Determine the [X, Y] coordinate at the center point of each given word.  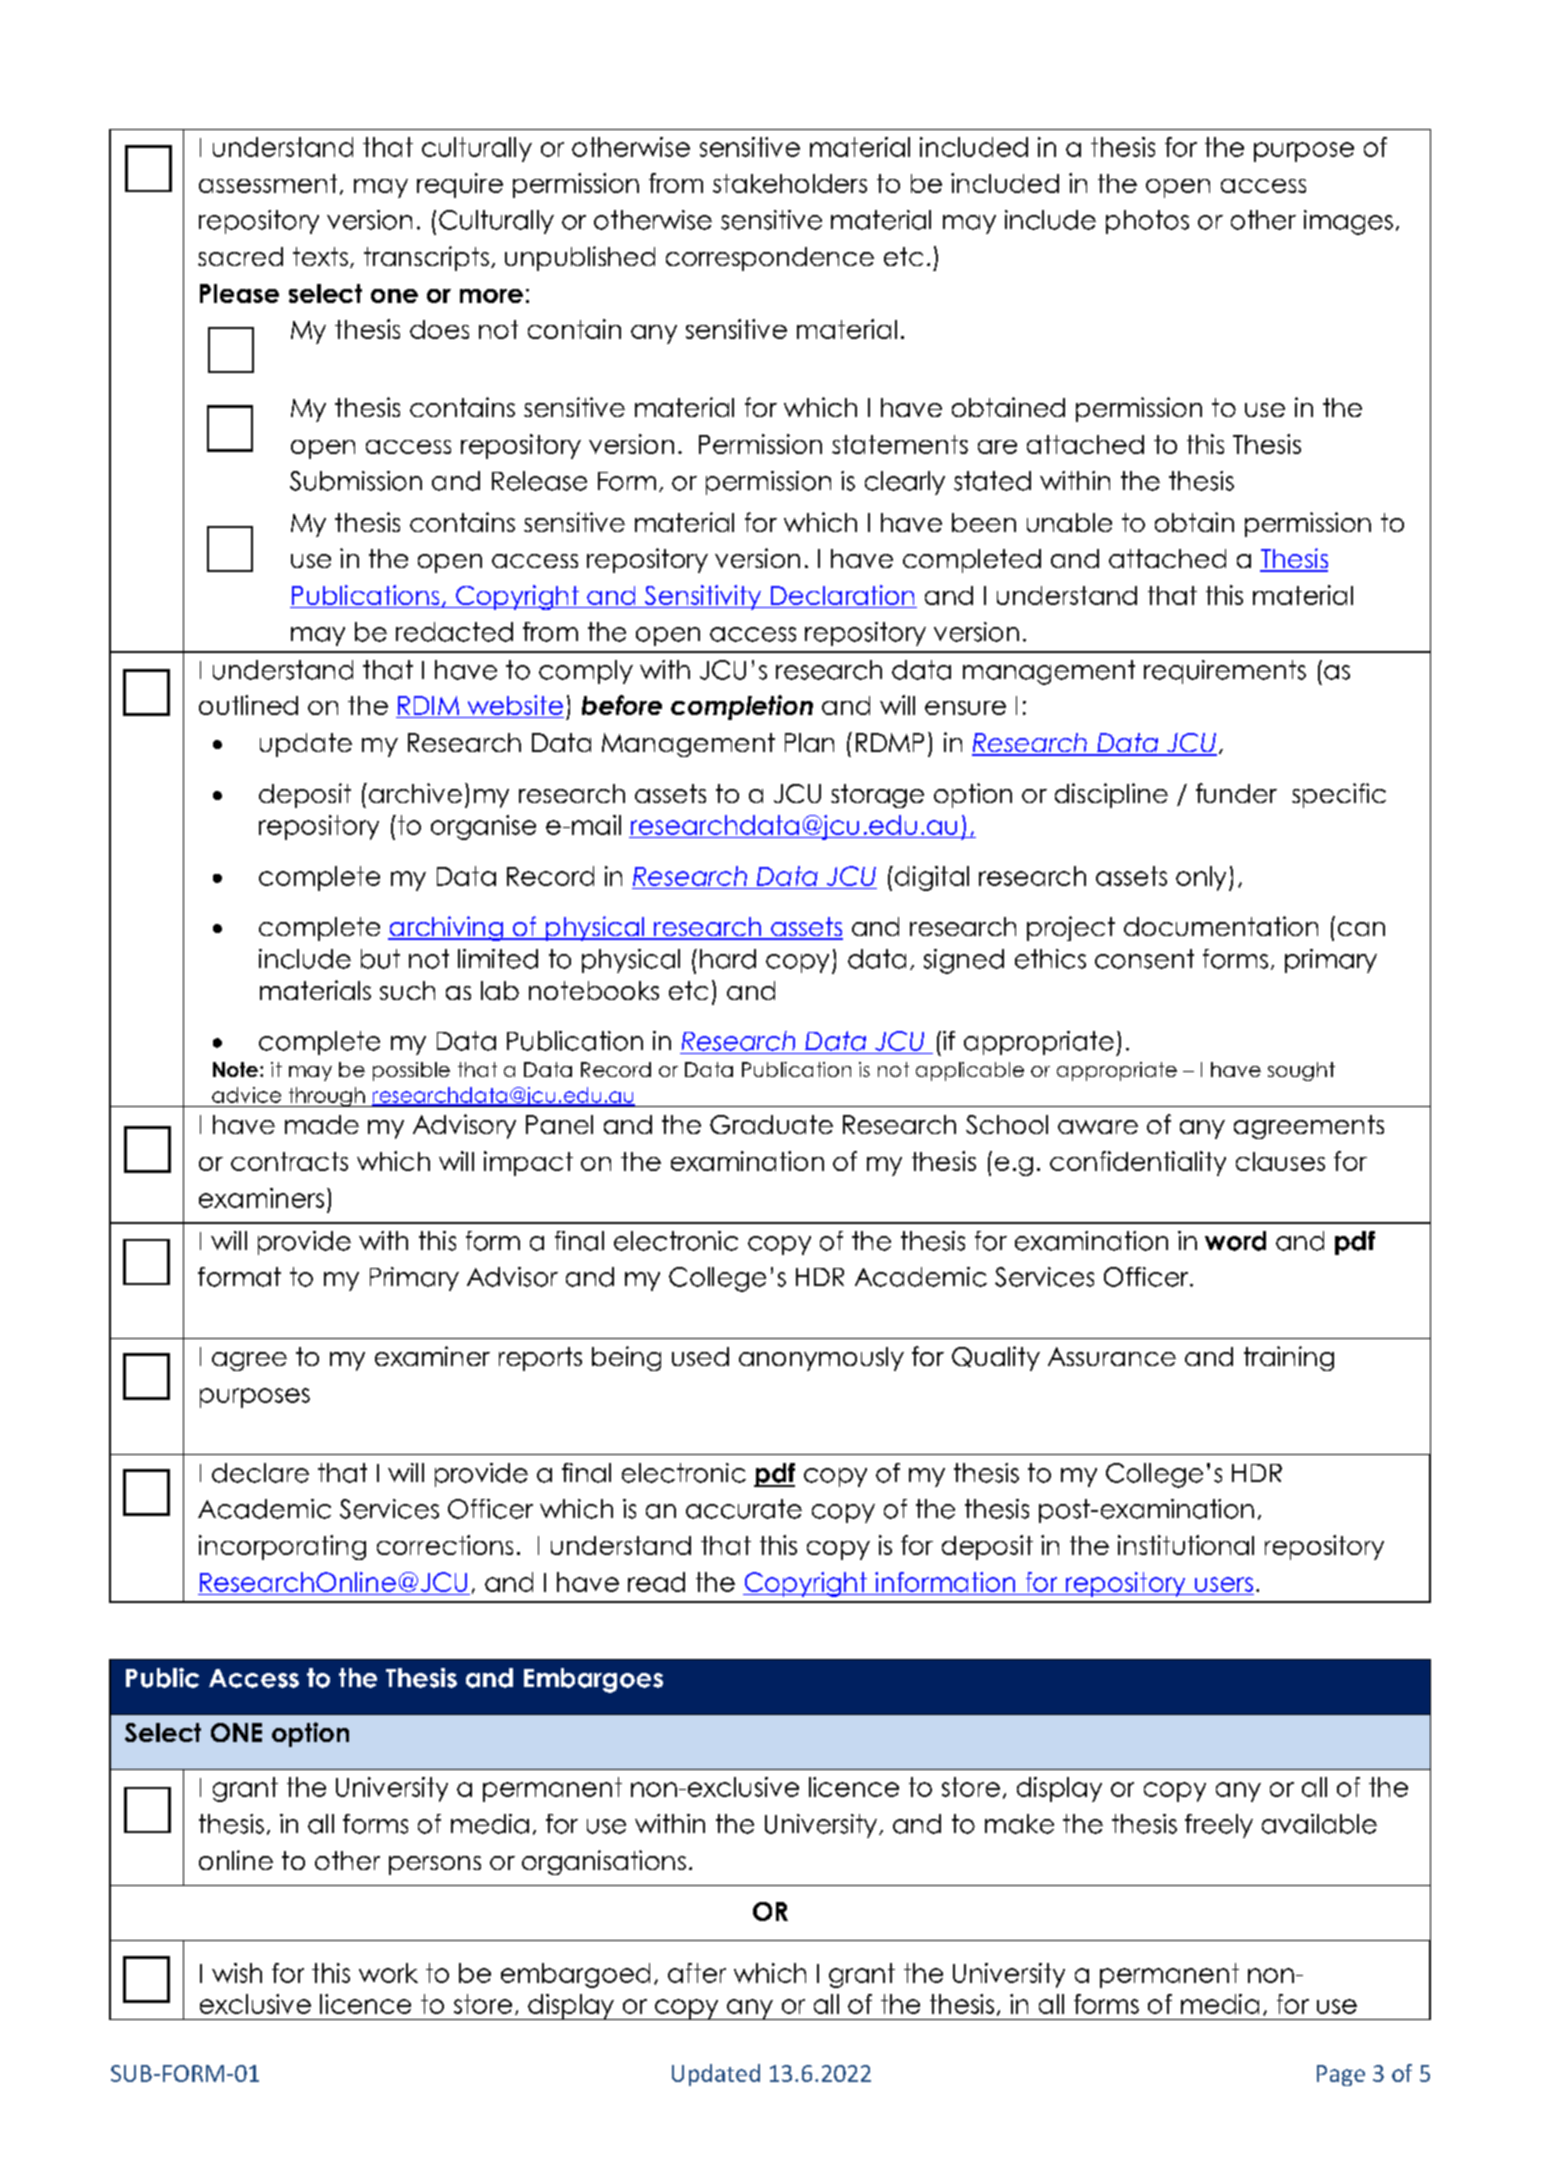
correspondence [770, 259]
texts [320, 256]
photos [1147, 222]
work [388, 1973]
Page [1341, 2075]
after [697, 1973]
